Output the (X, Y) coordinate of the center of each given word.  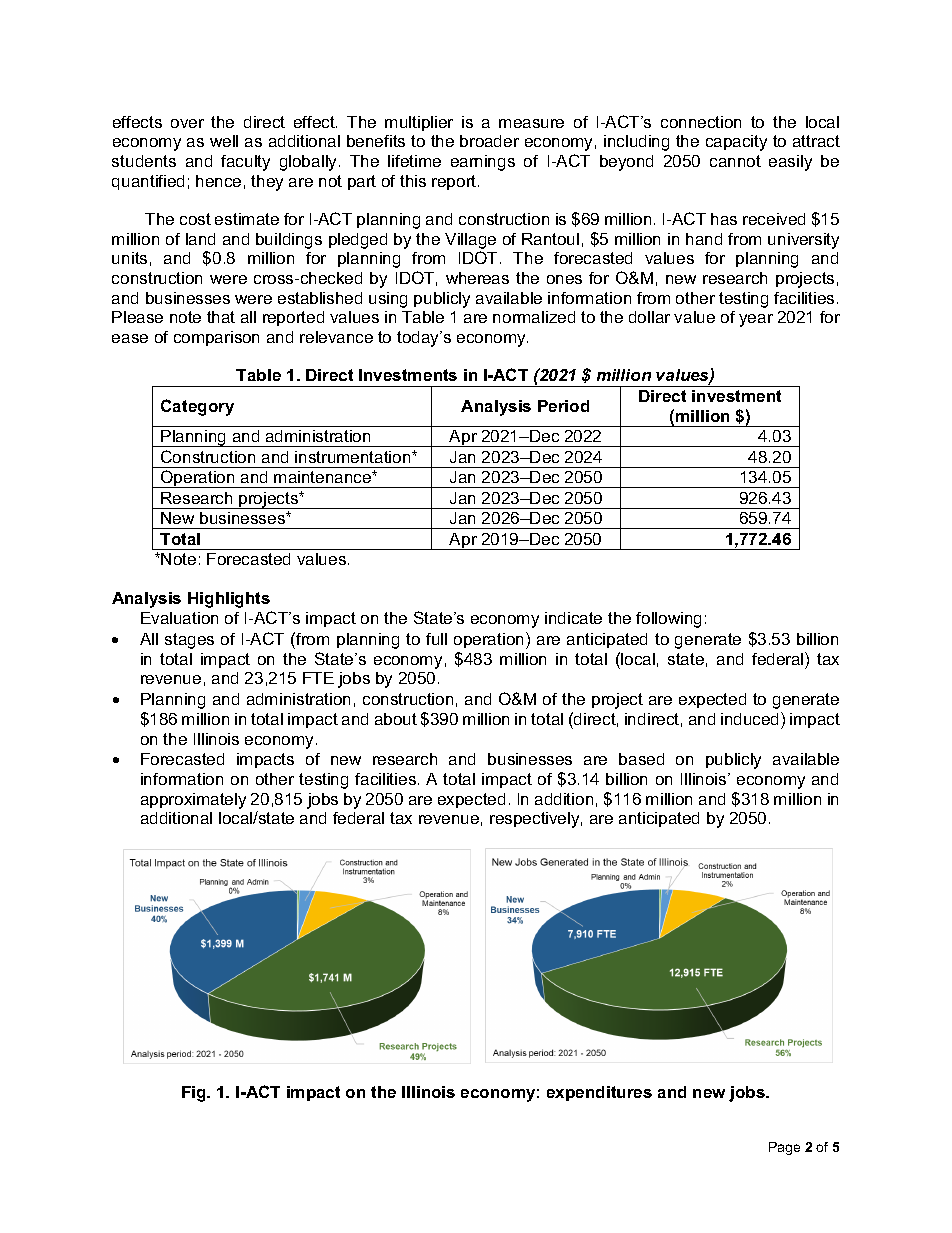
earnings (483, 163)
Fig (195, 1094)
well (224, 141)
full (436, 639)
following (668, 620)
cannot (735, 161)
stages (189, 641)
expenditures (599, 1093)
